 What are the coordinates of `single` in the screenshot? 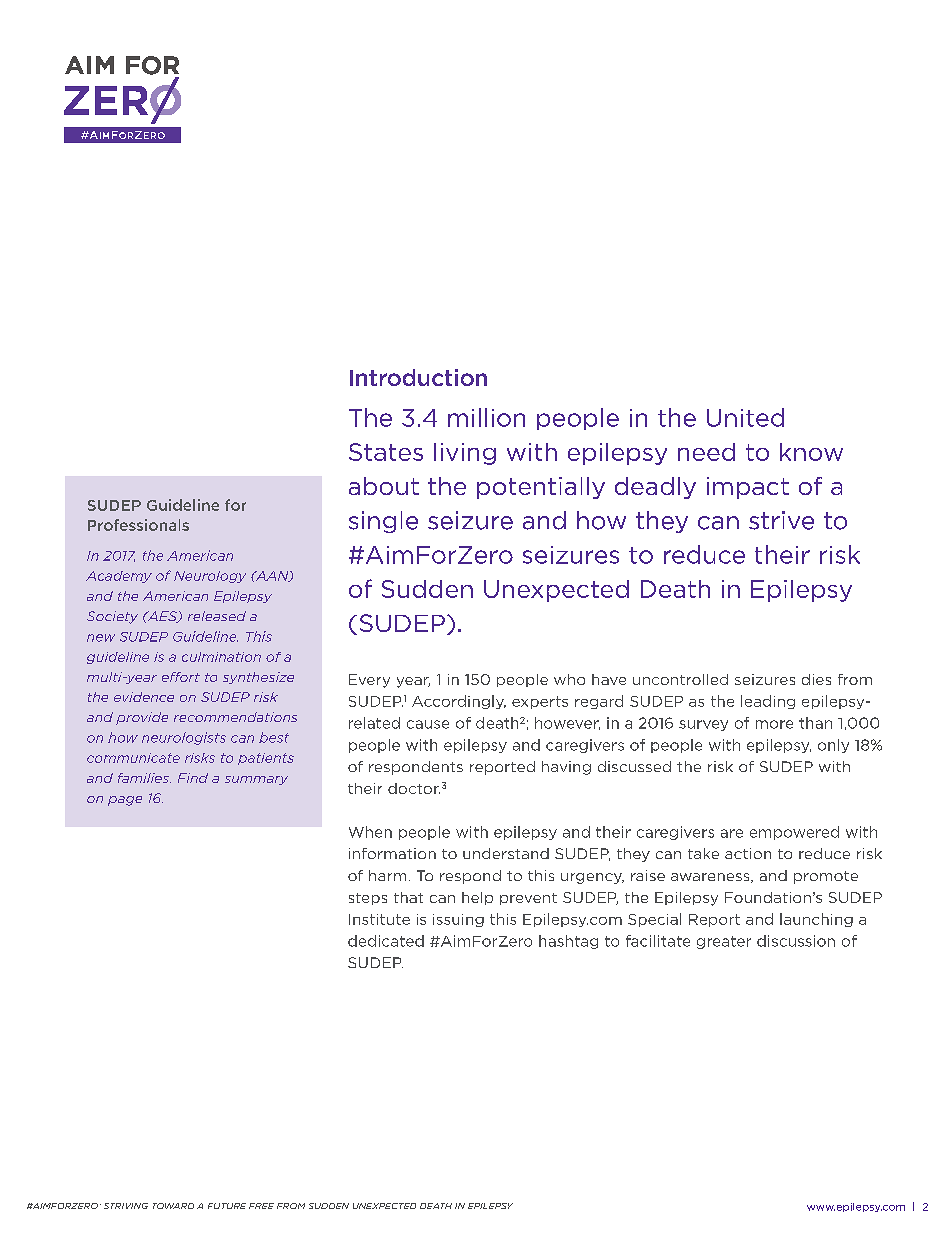 It's located at (383, 522).
